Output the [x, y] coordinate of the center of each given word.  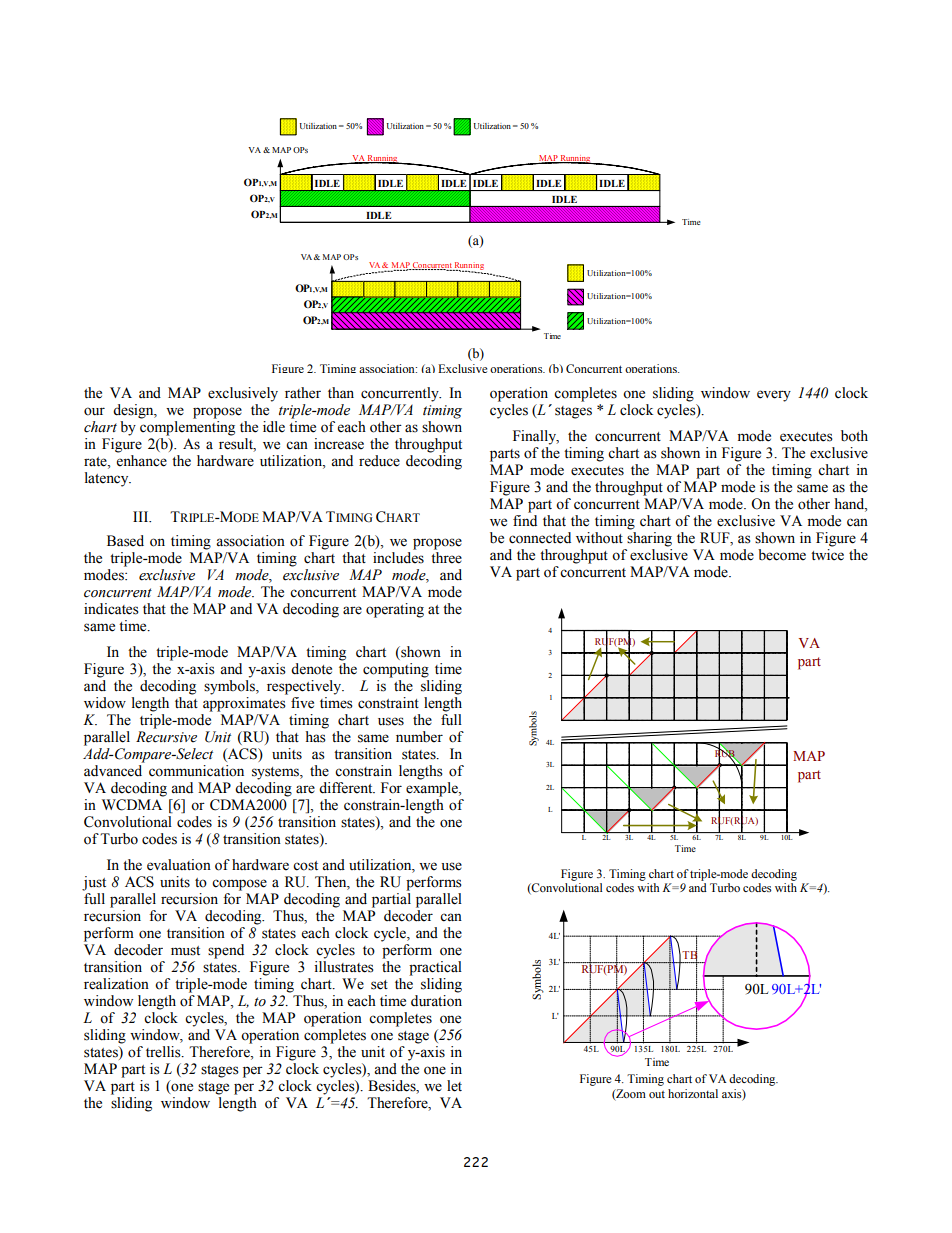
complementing [187, 427]
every [774, 396]
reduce [379, 461]
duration [436, 1001]
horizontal [693, 1093]
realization [116, 984]
